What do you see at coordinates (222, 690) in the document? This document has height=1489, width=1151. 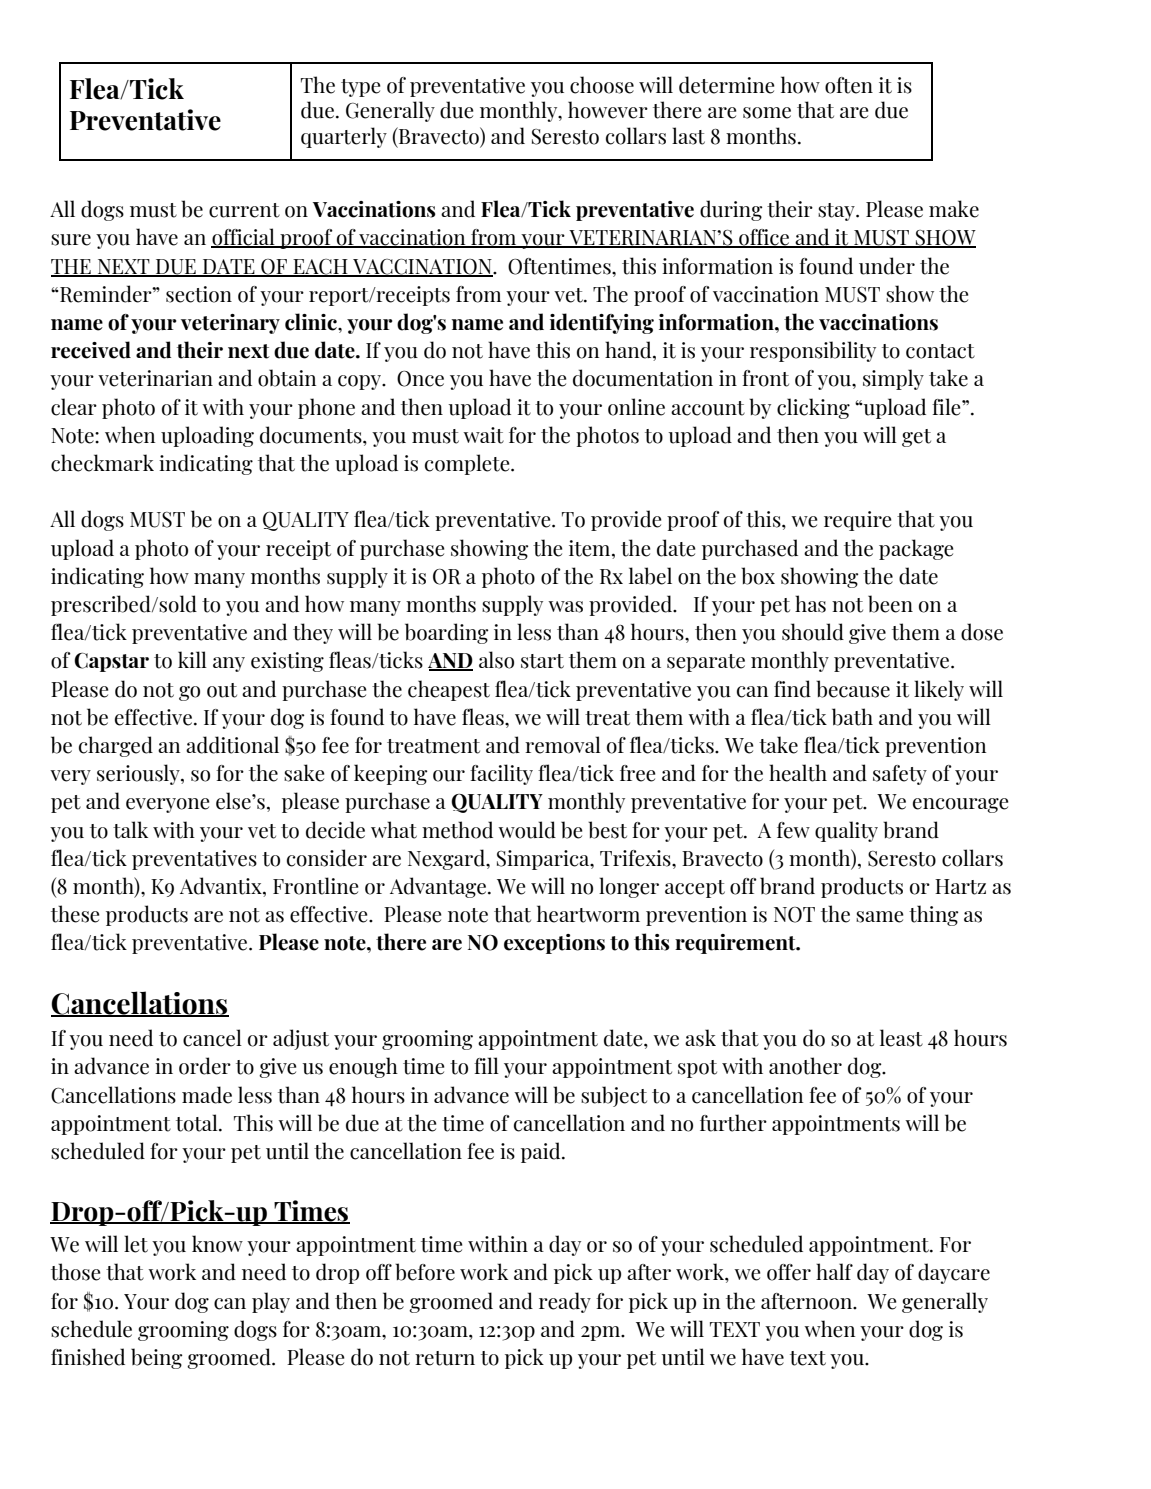 I see `out` at bounding box center [222, 690].
